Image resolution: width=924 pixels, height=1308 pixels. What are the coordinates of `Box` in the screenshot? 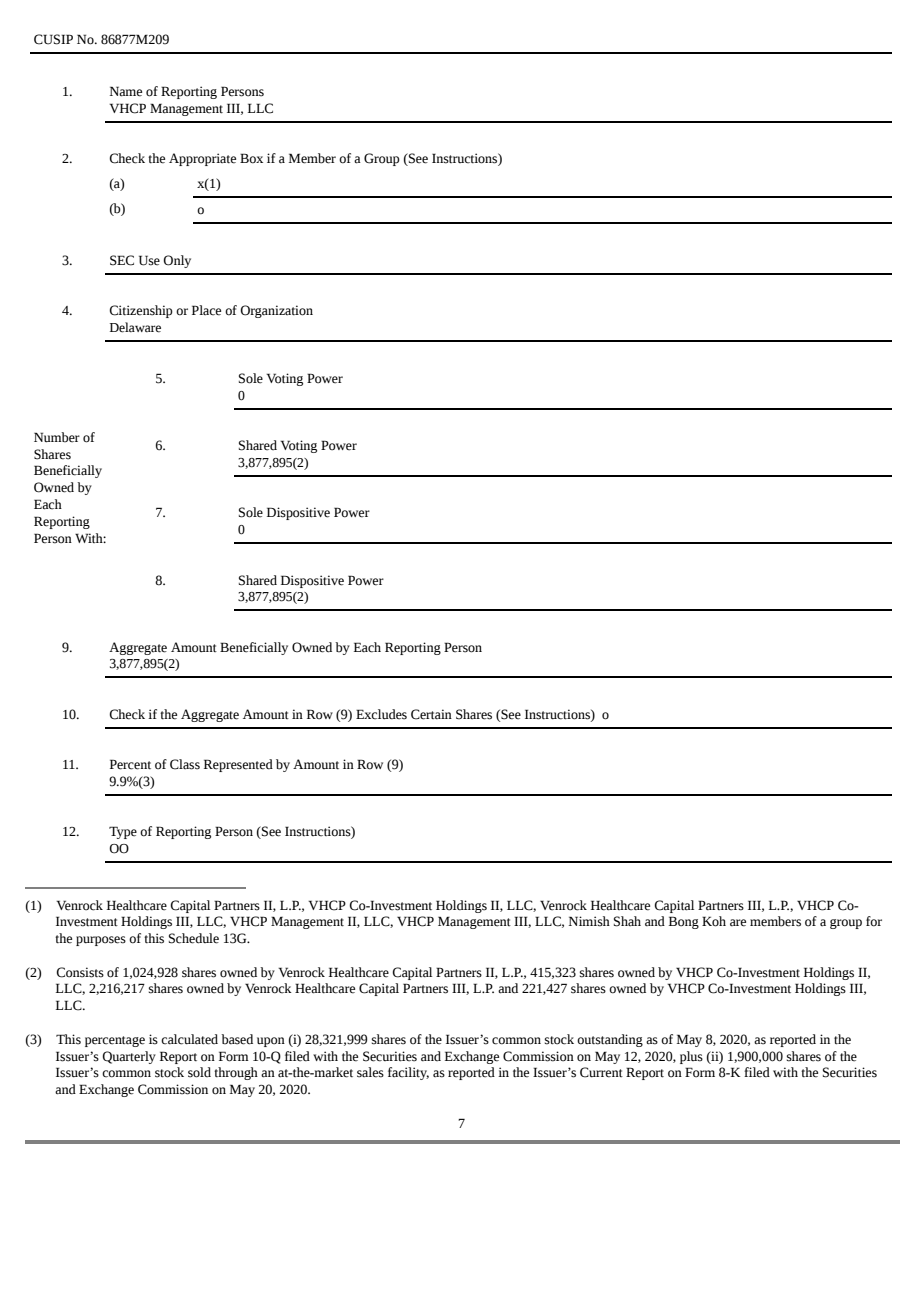 It's located at (251, 158).
